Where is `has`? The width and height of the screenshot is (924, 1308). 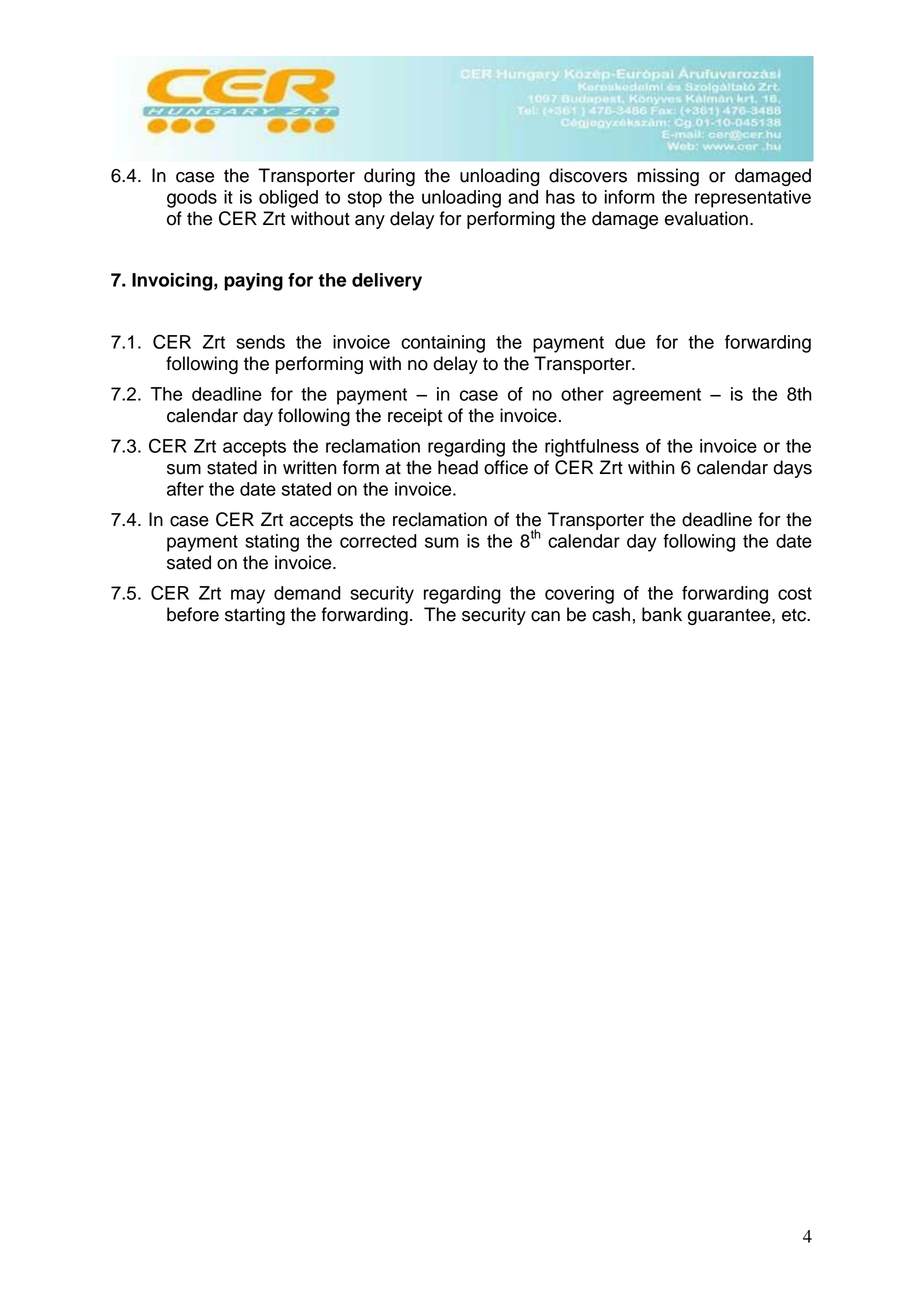
has is located at coordinates (560, 197).
